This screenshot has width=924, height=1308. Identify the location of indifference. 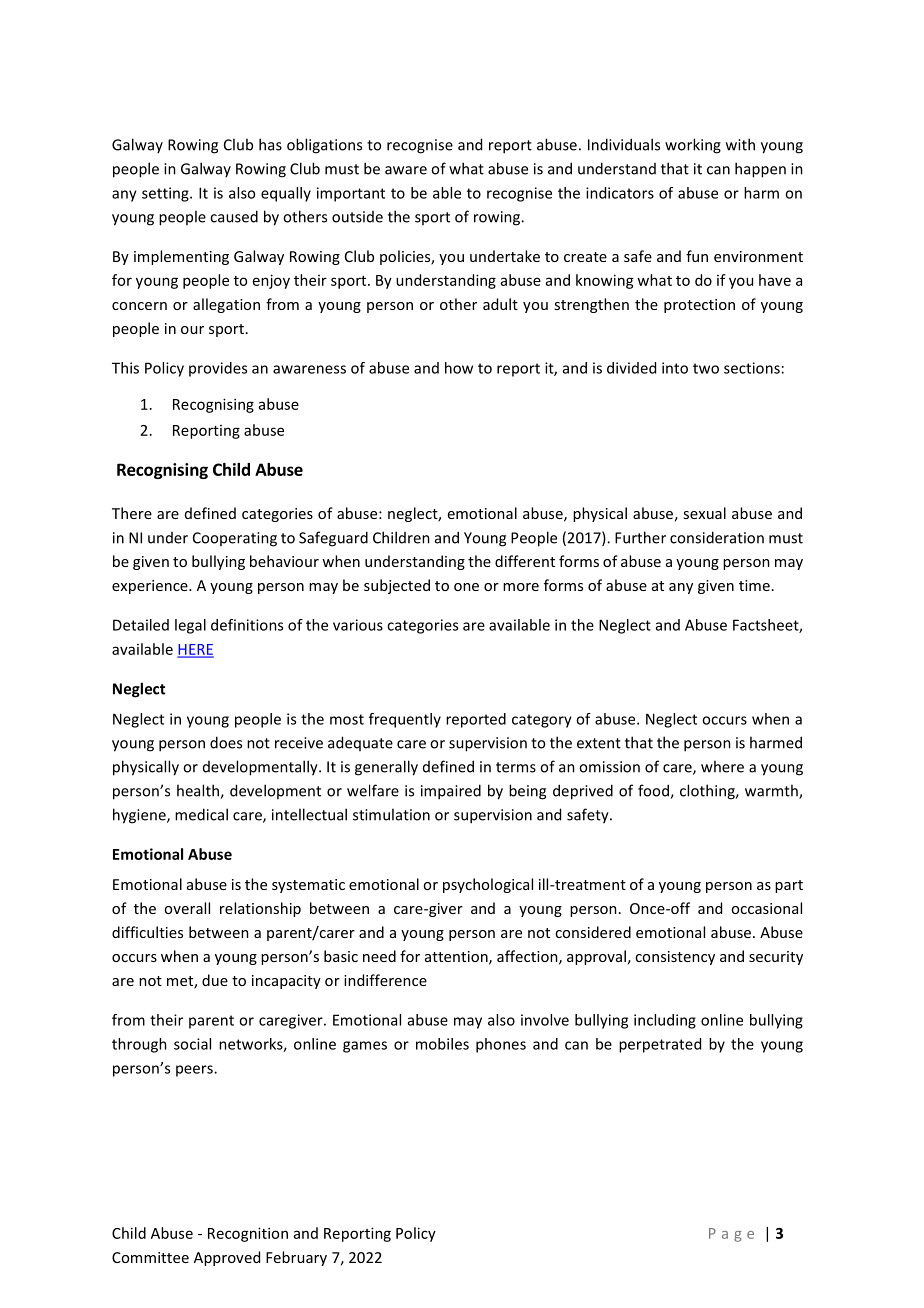
(385, 980).
